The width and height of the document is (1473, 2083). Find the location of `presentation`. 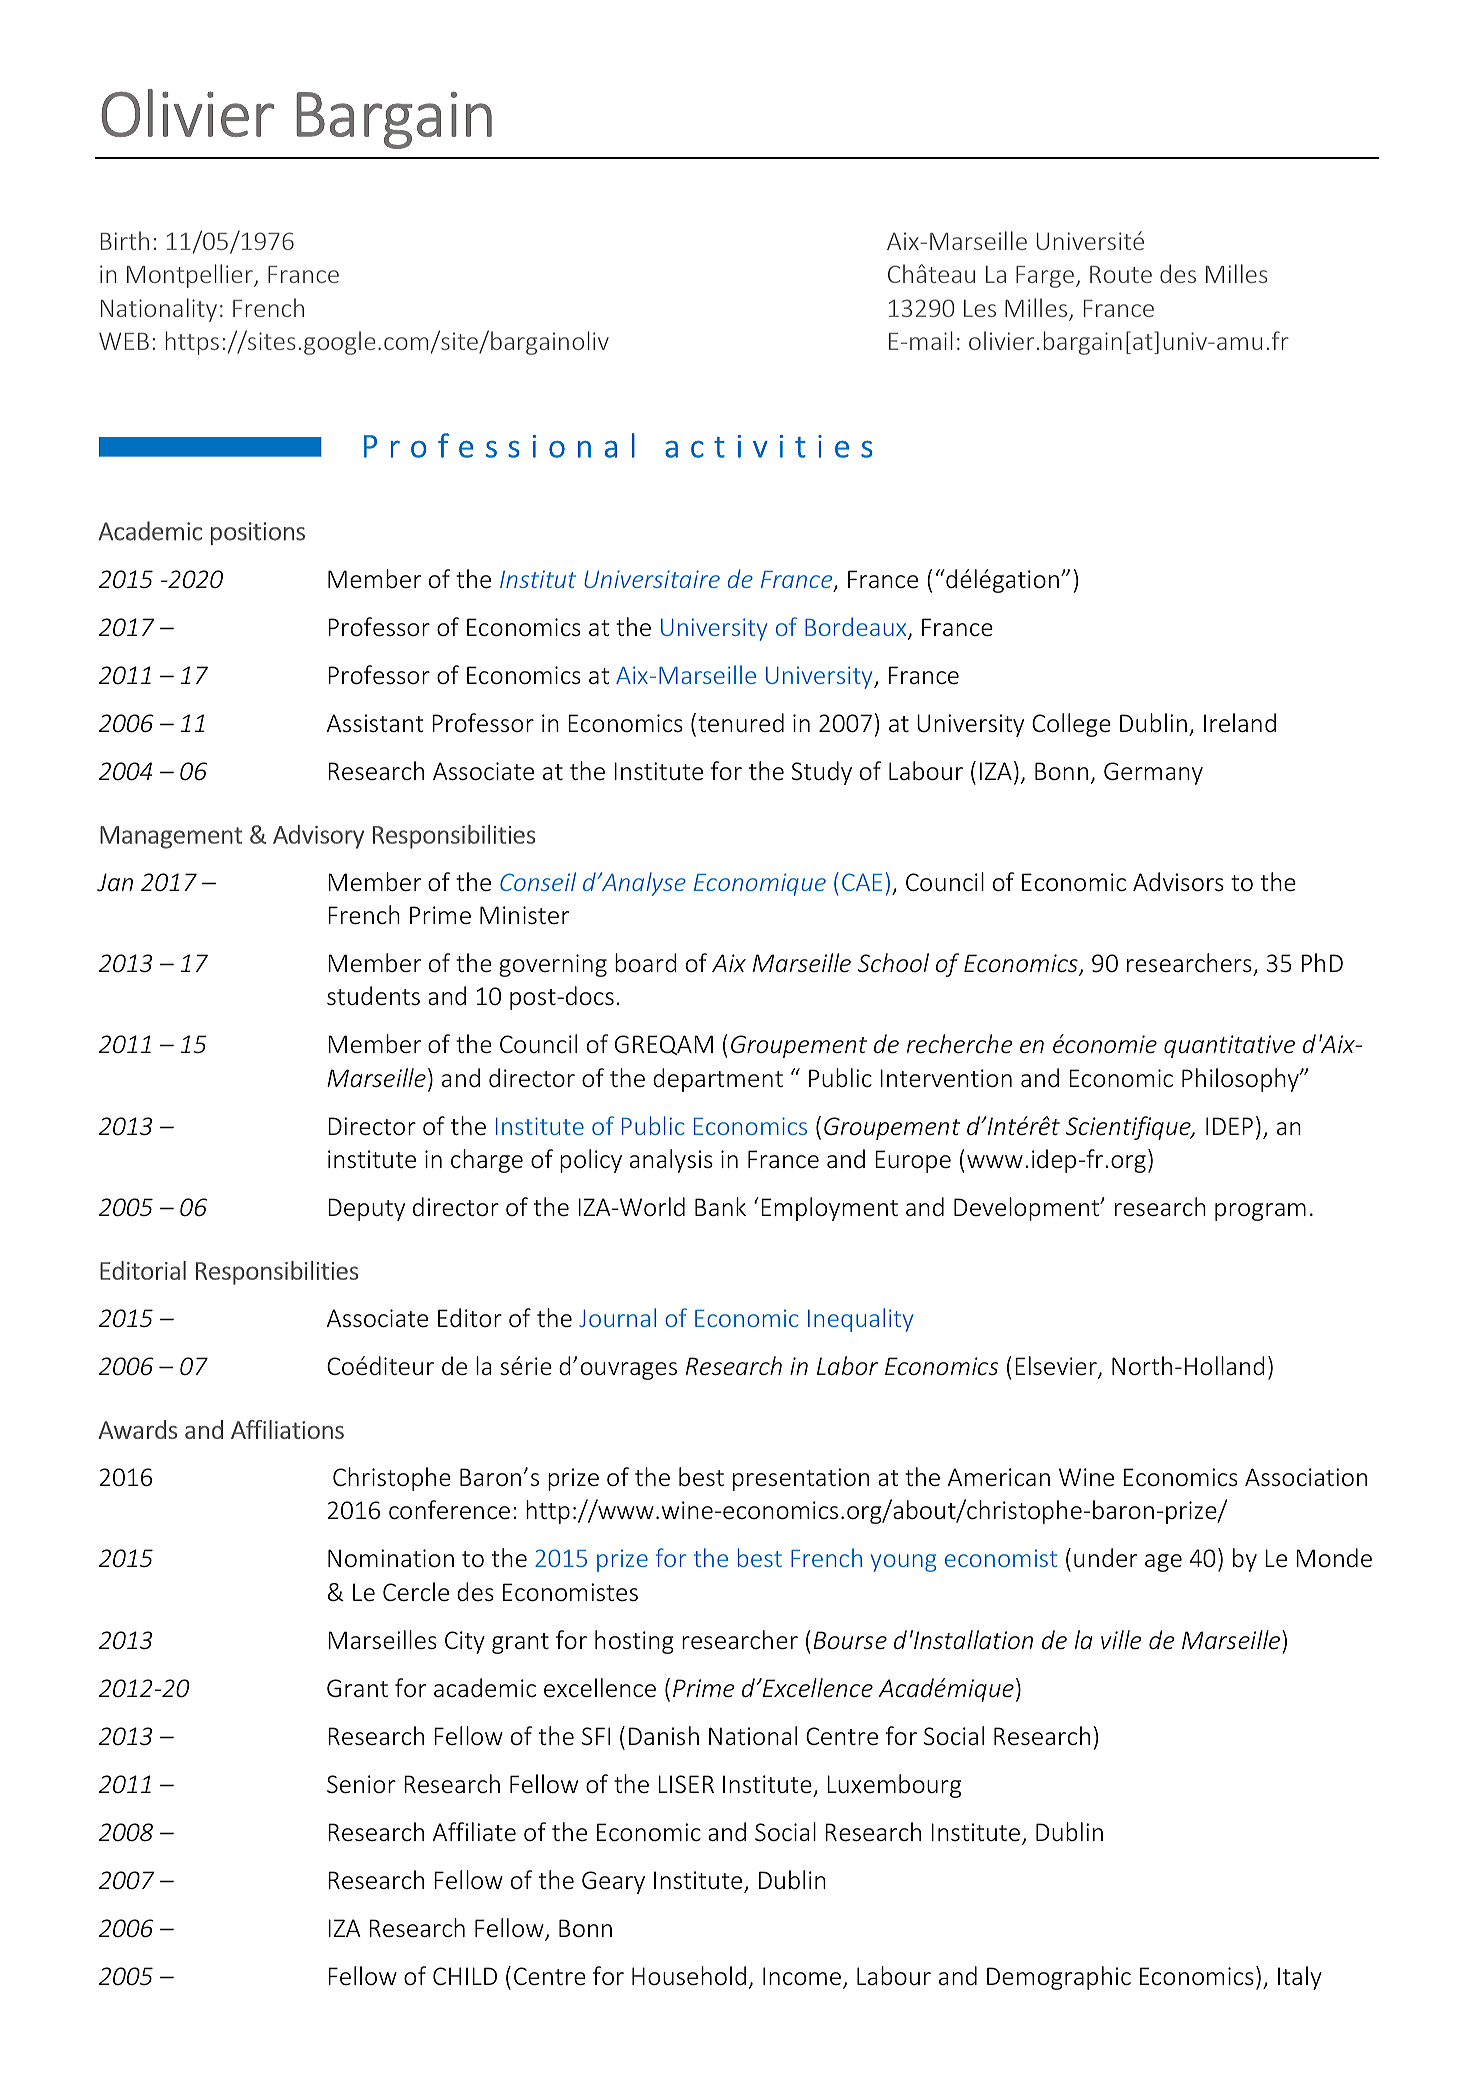

presentation is located at coordinates (801, 1479).
